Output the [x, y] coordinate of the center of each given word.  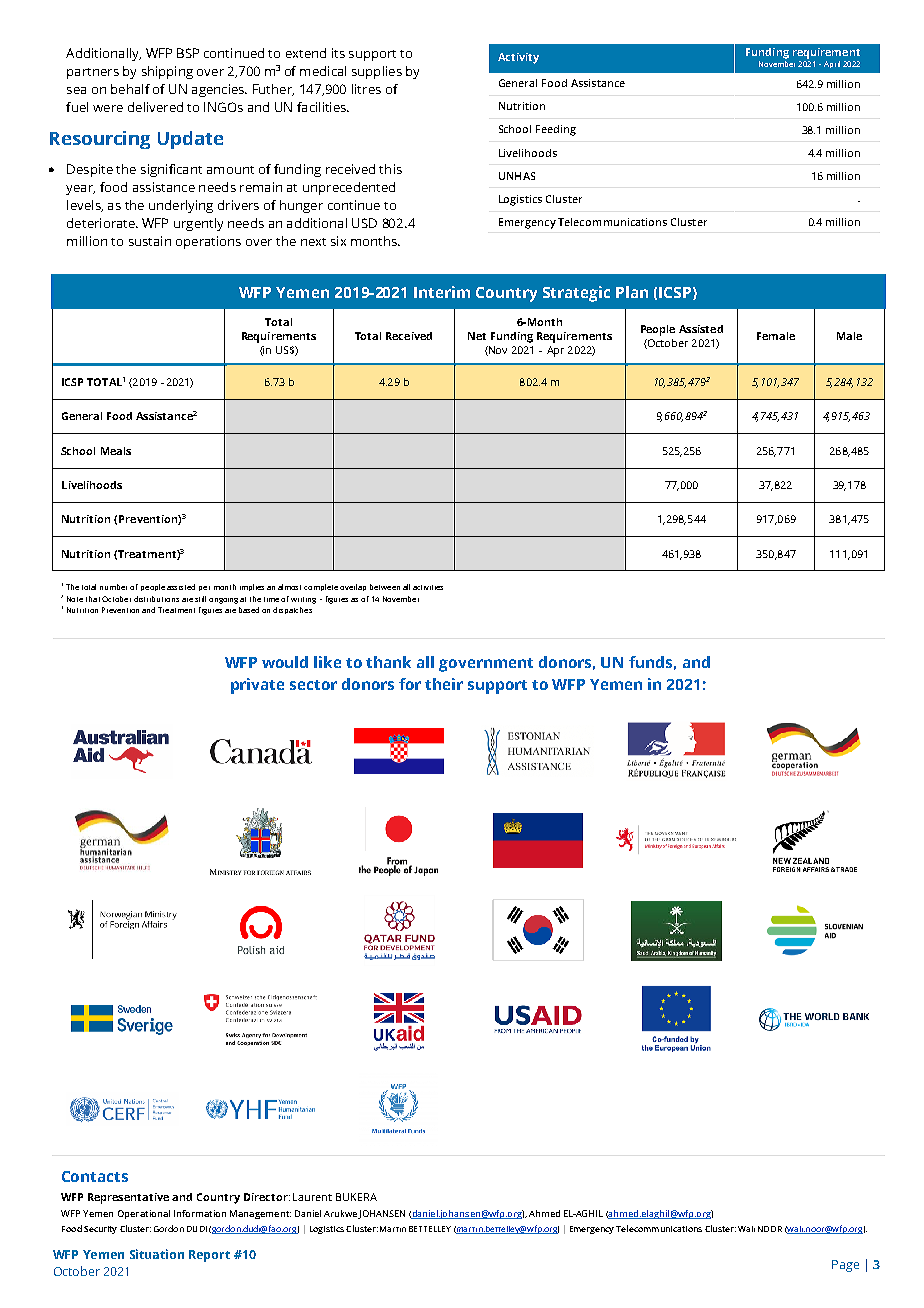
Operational [144, 1214]
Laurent [312, 1197]
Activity [518, 58]
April [832, 64]
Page [845, 1266]
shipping [167, 72]
